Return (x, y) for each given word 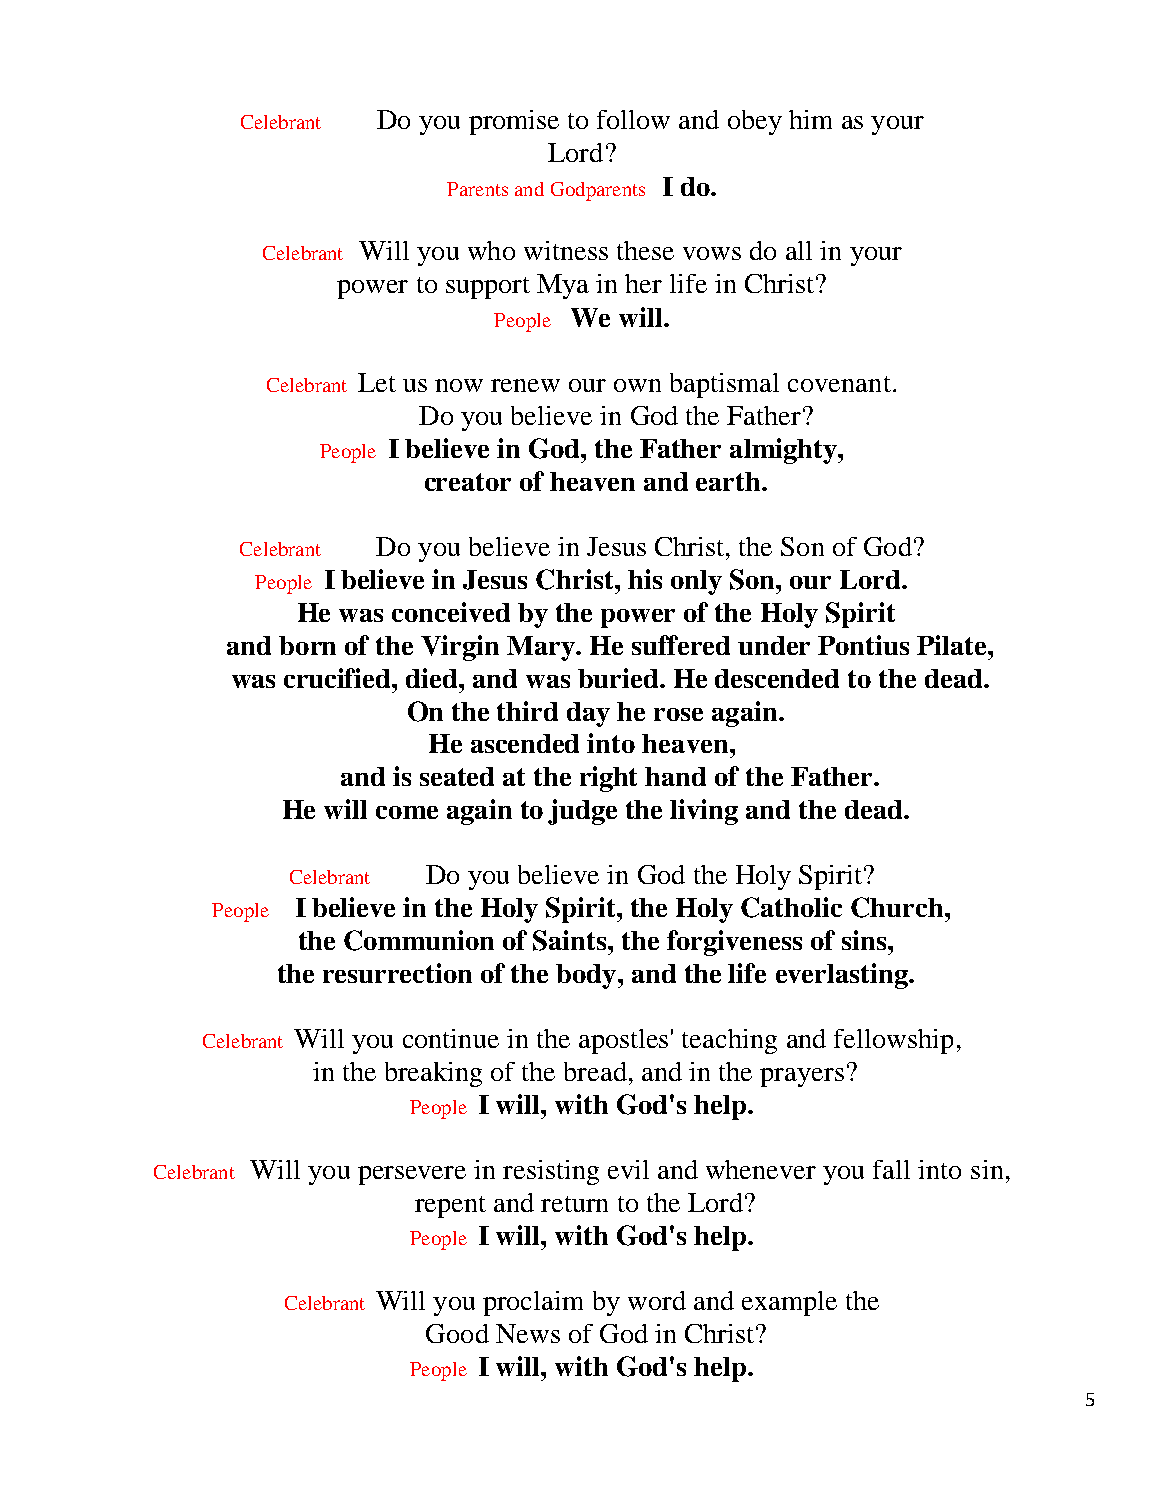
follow (633, 119)
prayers (802, 1077)
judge (582, 812)
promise (514, 122)
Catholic (791, 907)
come (407, 812)
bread (595, 1071)
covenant (839, 384)
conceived (451, 612)
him (810, 119)
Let (377, 382)
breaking (433, 1074)
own (637, 385)
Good (457, 1333)
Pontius (863, 645)
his (645, 579)
